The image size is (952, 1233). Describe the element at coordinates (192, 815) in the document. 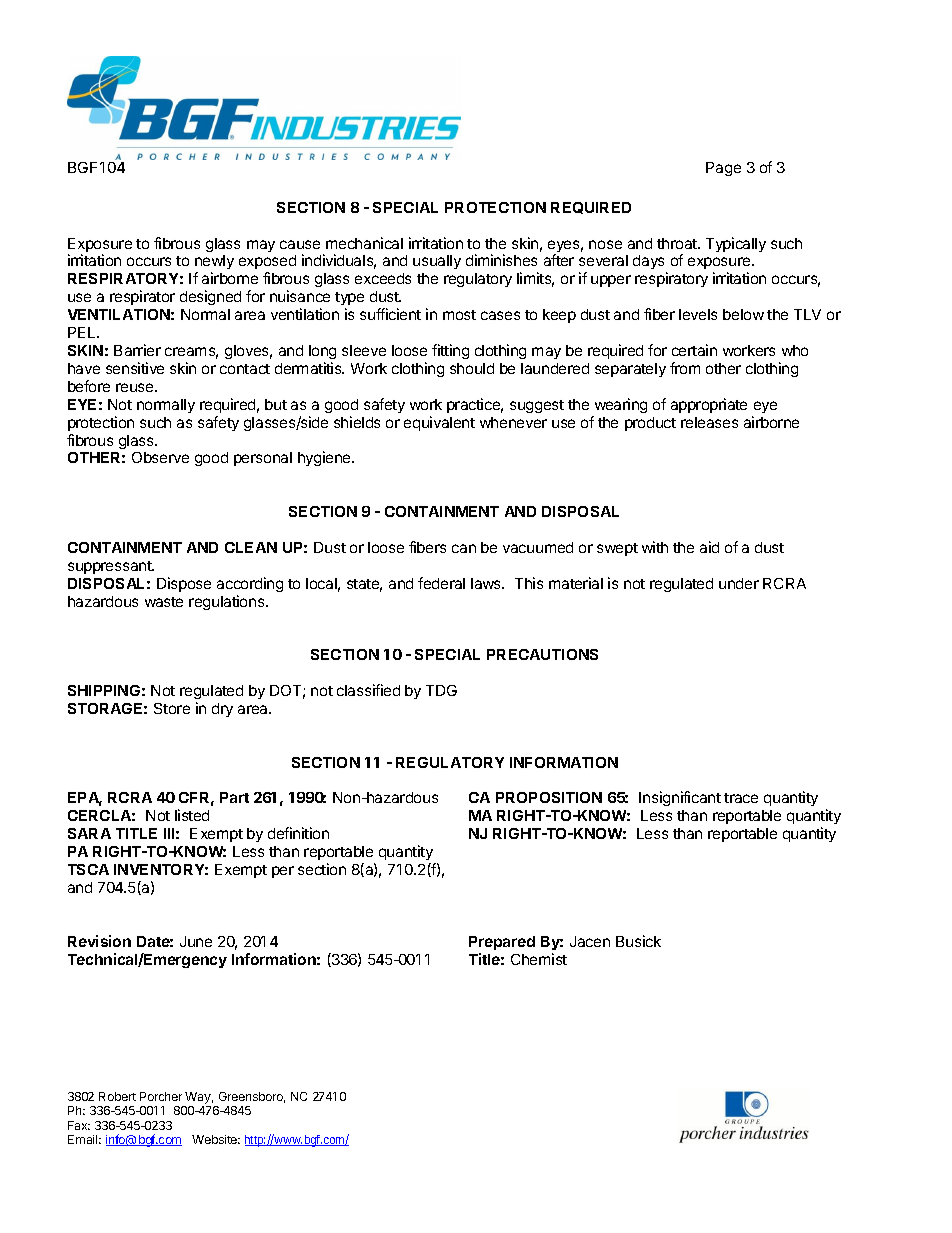

I see `listed` at that location.
